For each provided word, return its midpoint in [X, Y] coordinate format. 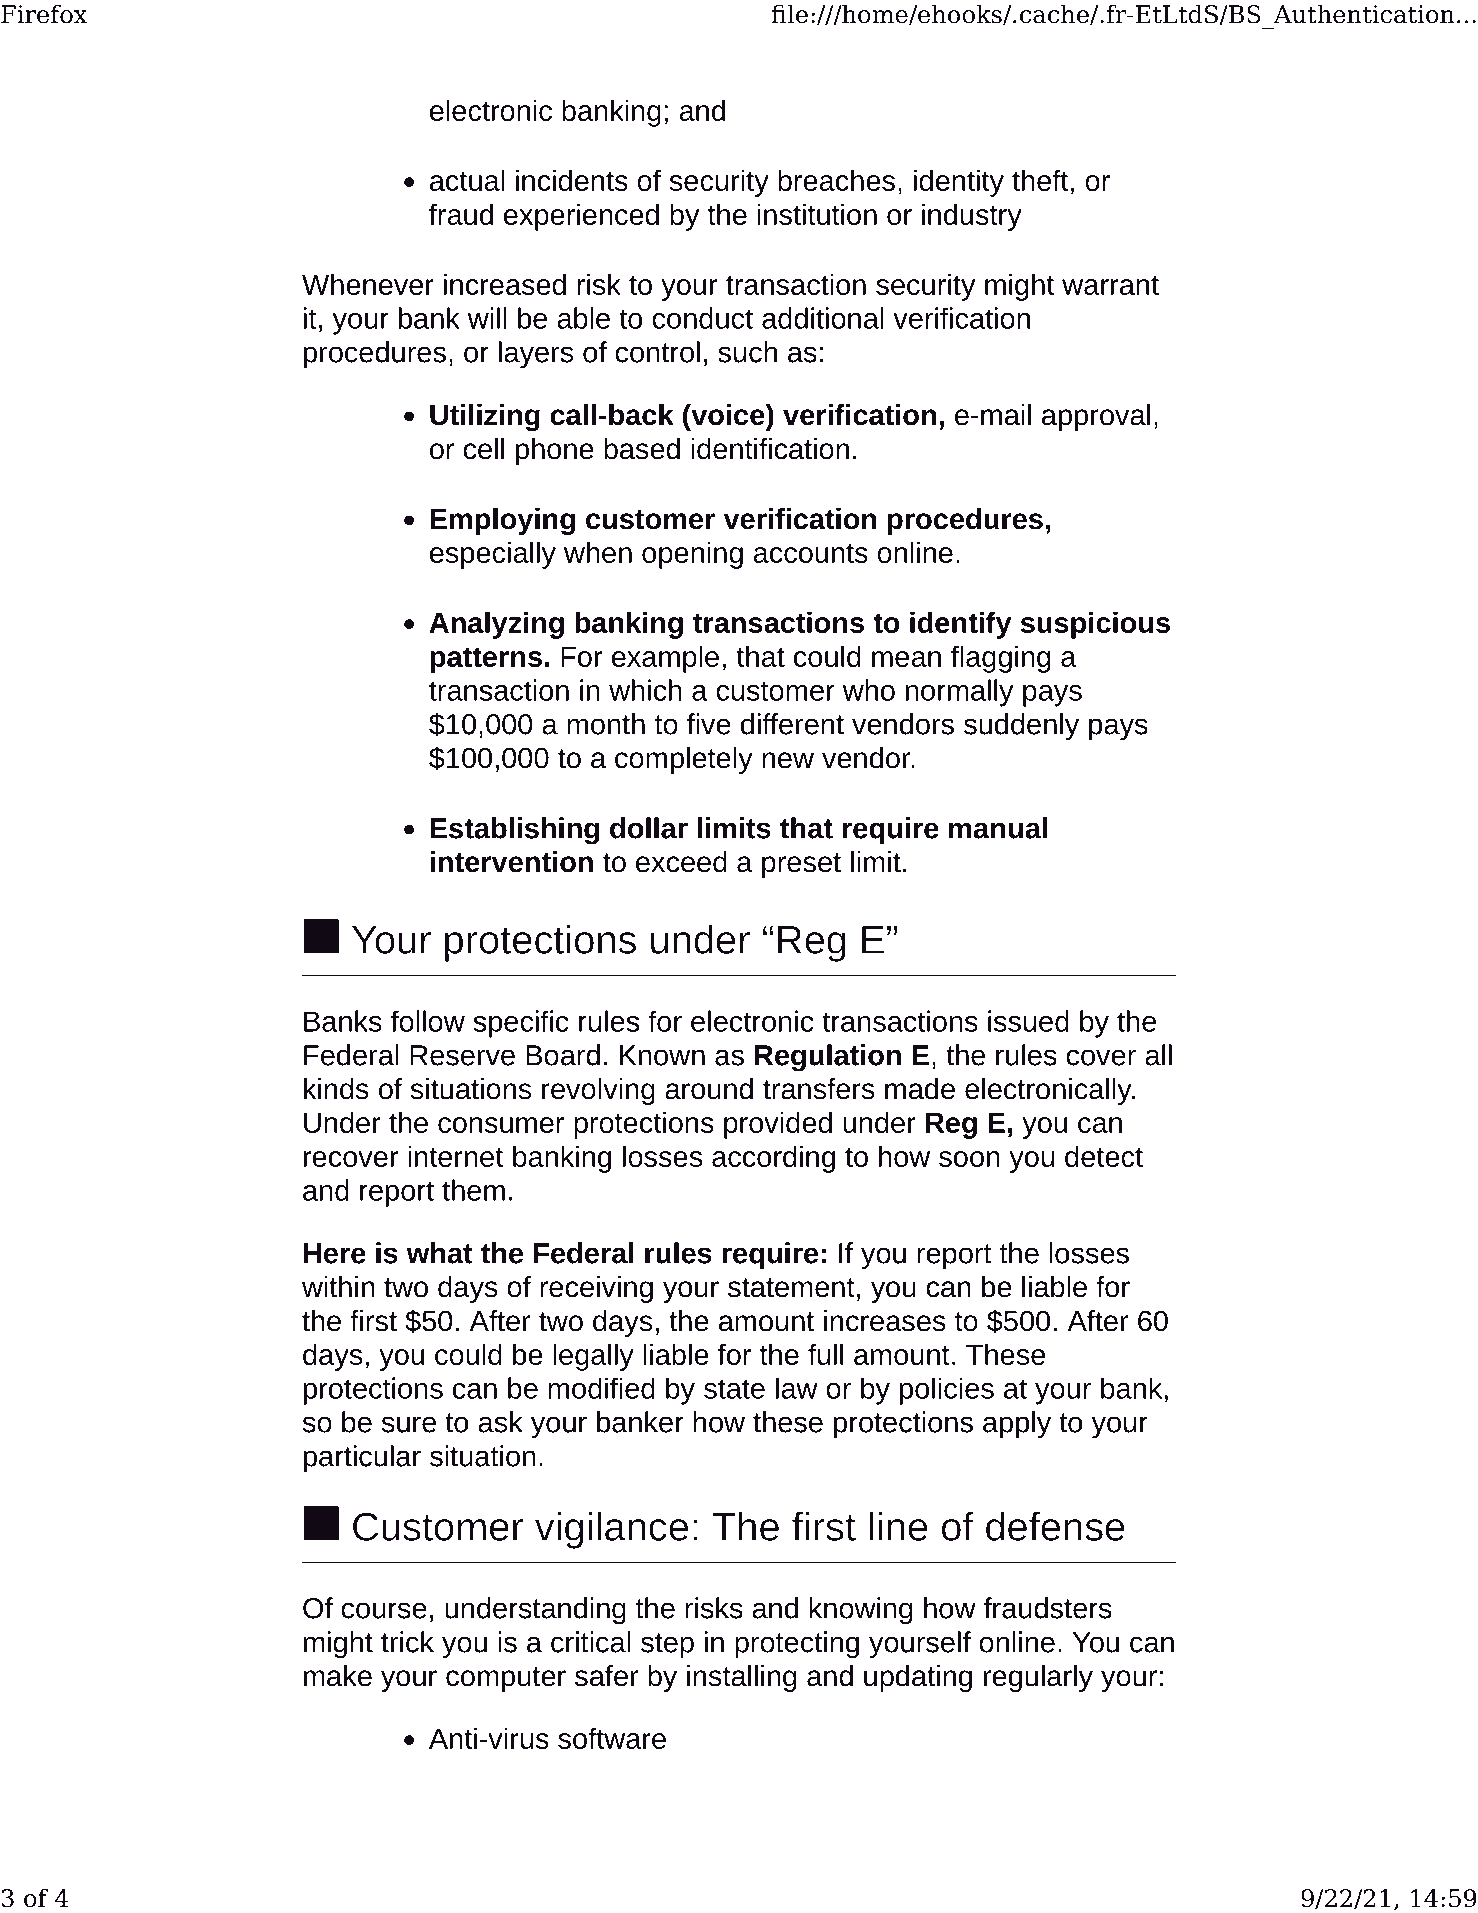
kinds [336, 1089]
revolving [598, 1091]
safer [606, 1676]
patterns [486, 660]
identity [959, 183]
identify [961, 625]
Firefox [44, 14]
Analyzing [496, 625]
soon [969, 1159]
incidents [572, 180]
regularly [1038, 1678]
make [338, 1676]
